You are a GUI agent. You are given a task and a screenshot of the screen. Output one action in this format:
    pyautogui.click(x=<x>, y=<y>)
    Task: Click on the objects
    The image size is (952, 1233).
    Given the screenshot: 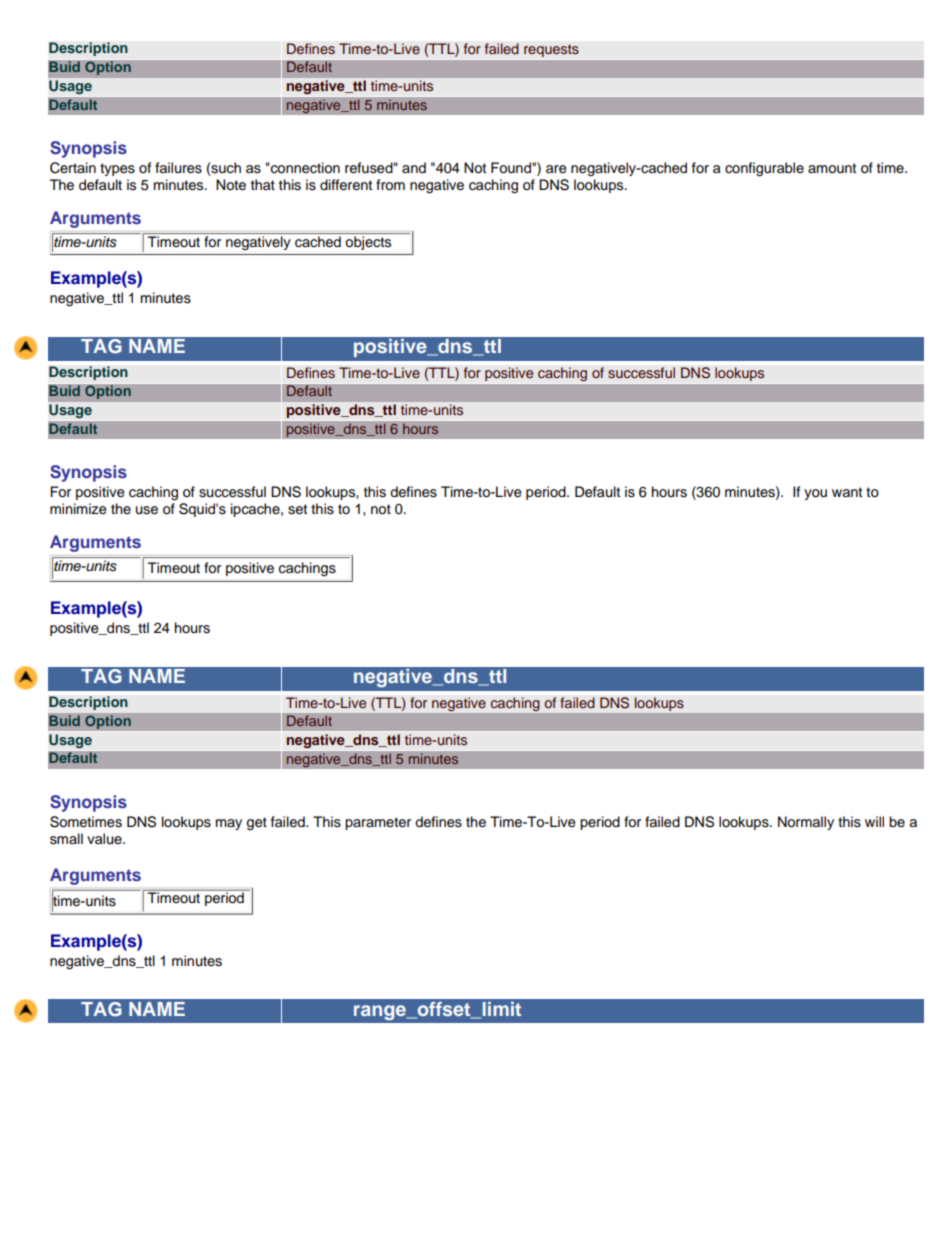 What is the action you would take?
    pyautogui.click(x=368, y=243)
